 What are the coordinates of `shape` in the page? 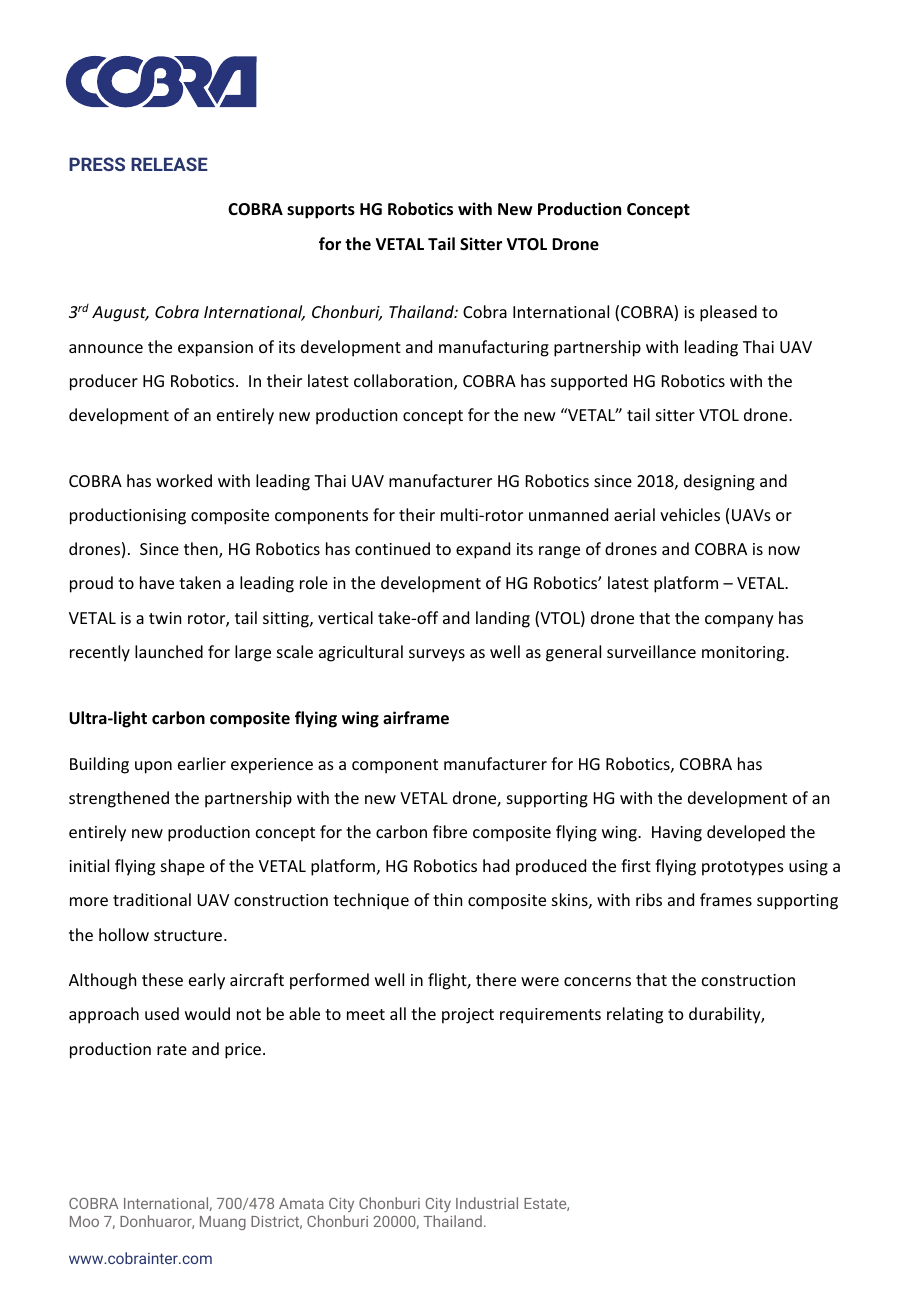 It's located at (183, 867).
